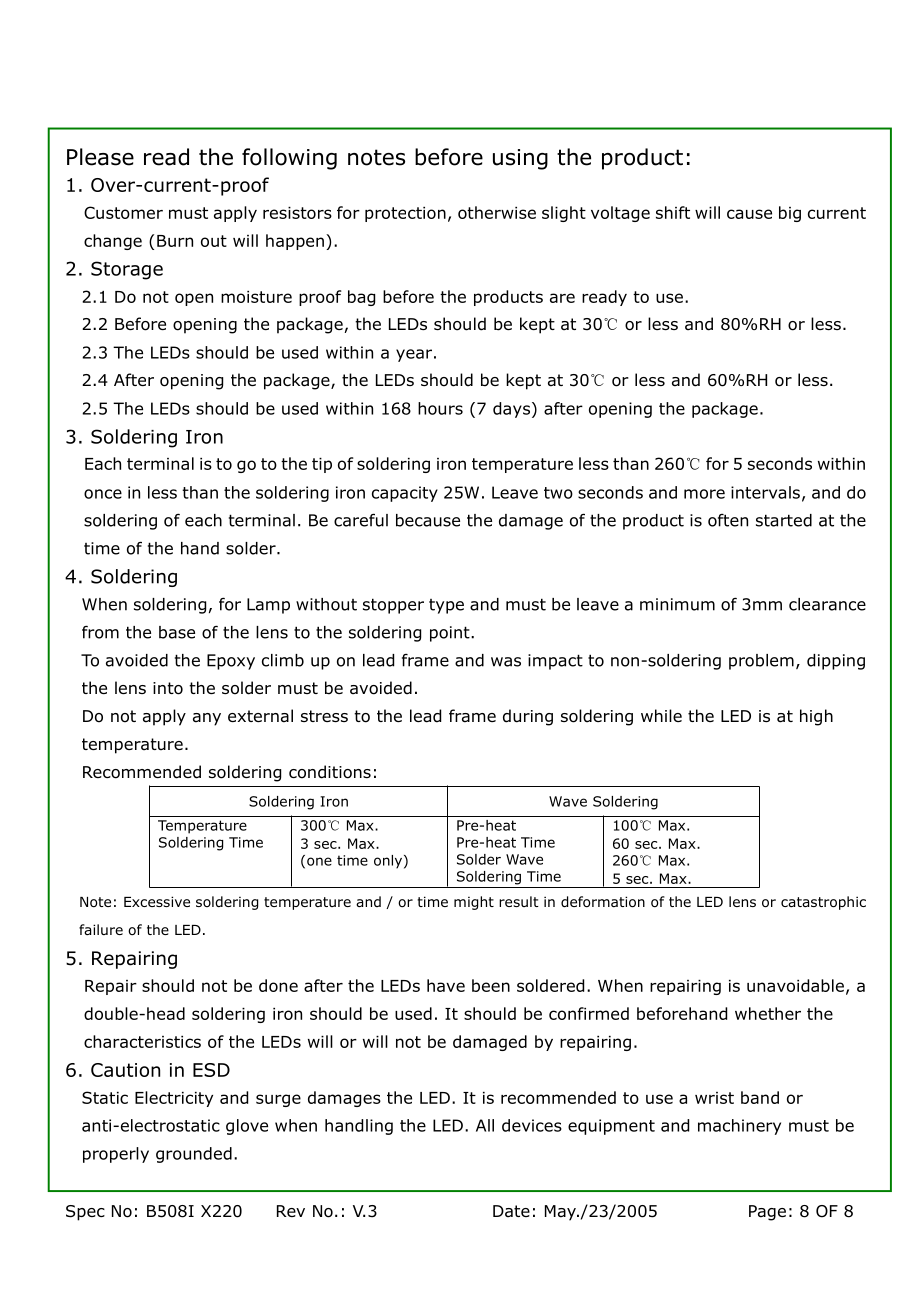  What do you see at coordinates (497, 212) in the screenshot?
I see `otherwise` at bounding box center [497, 212].
